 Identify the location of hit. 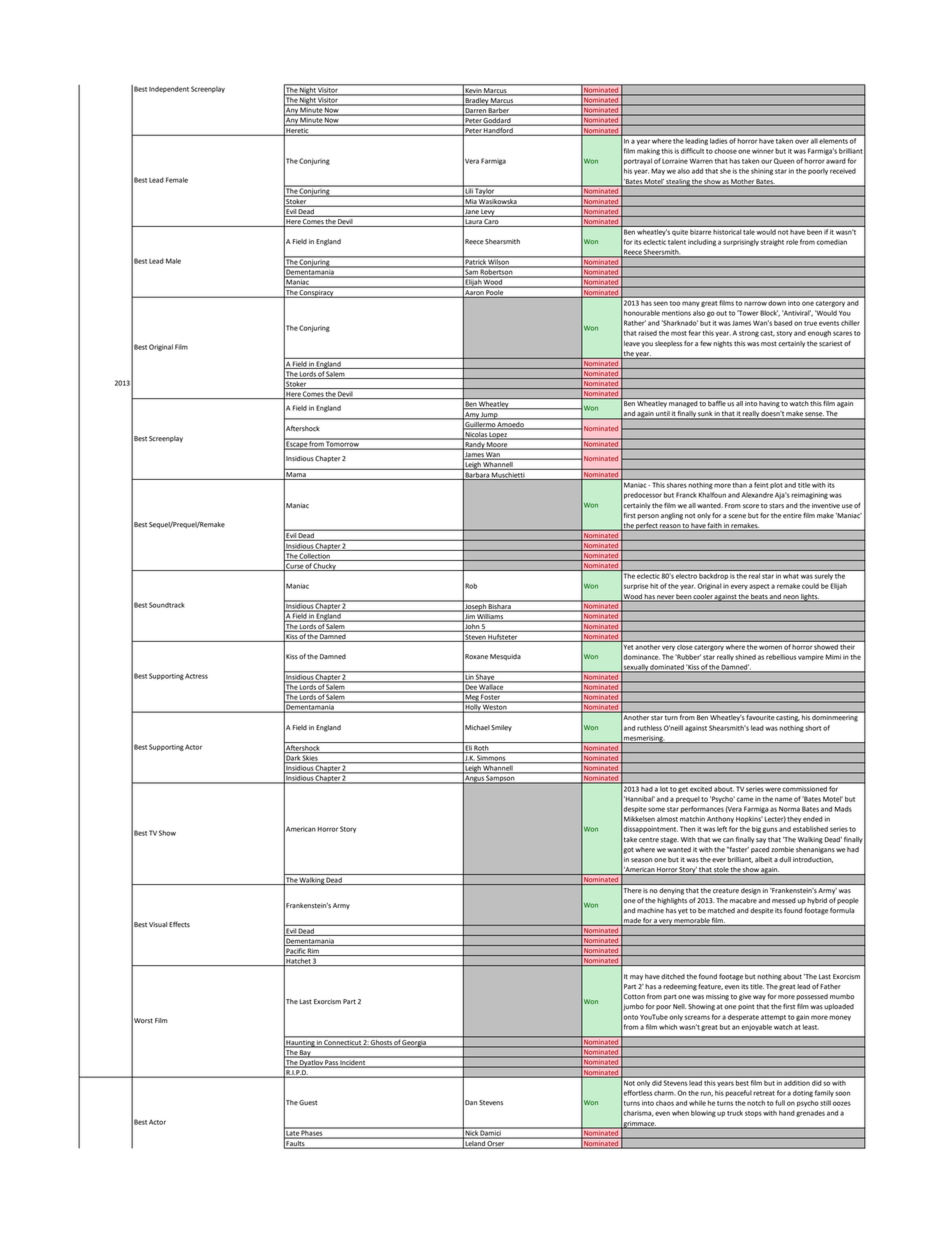
(654, 586).
